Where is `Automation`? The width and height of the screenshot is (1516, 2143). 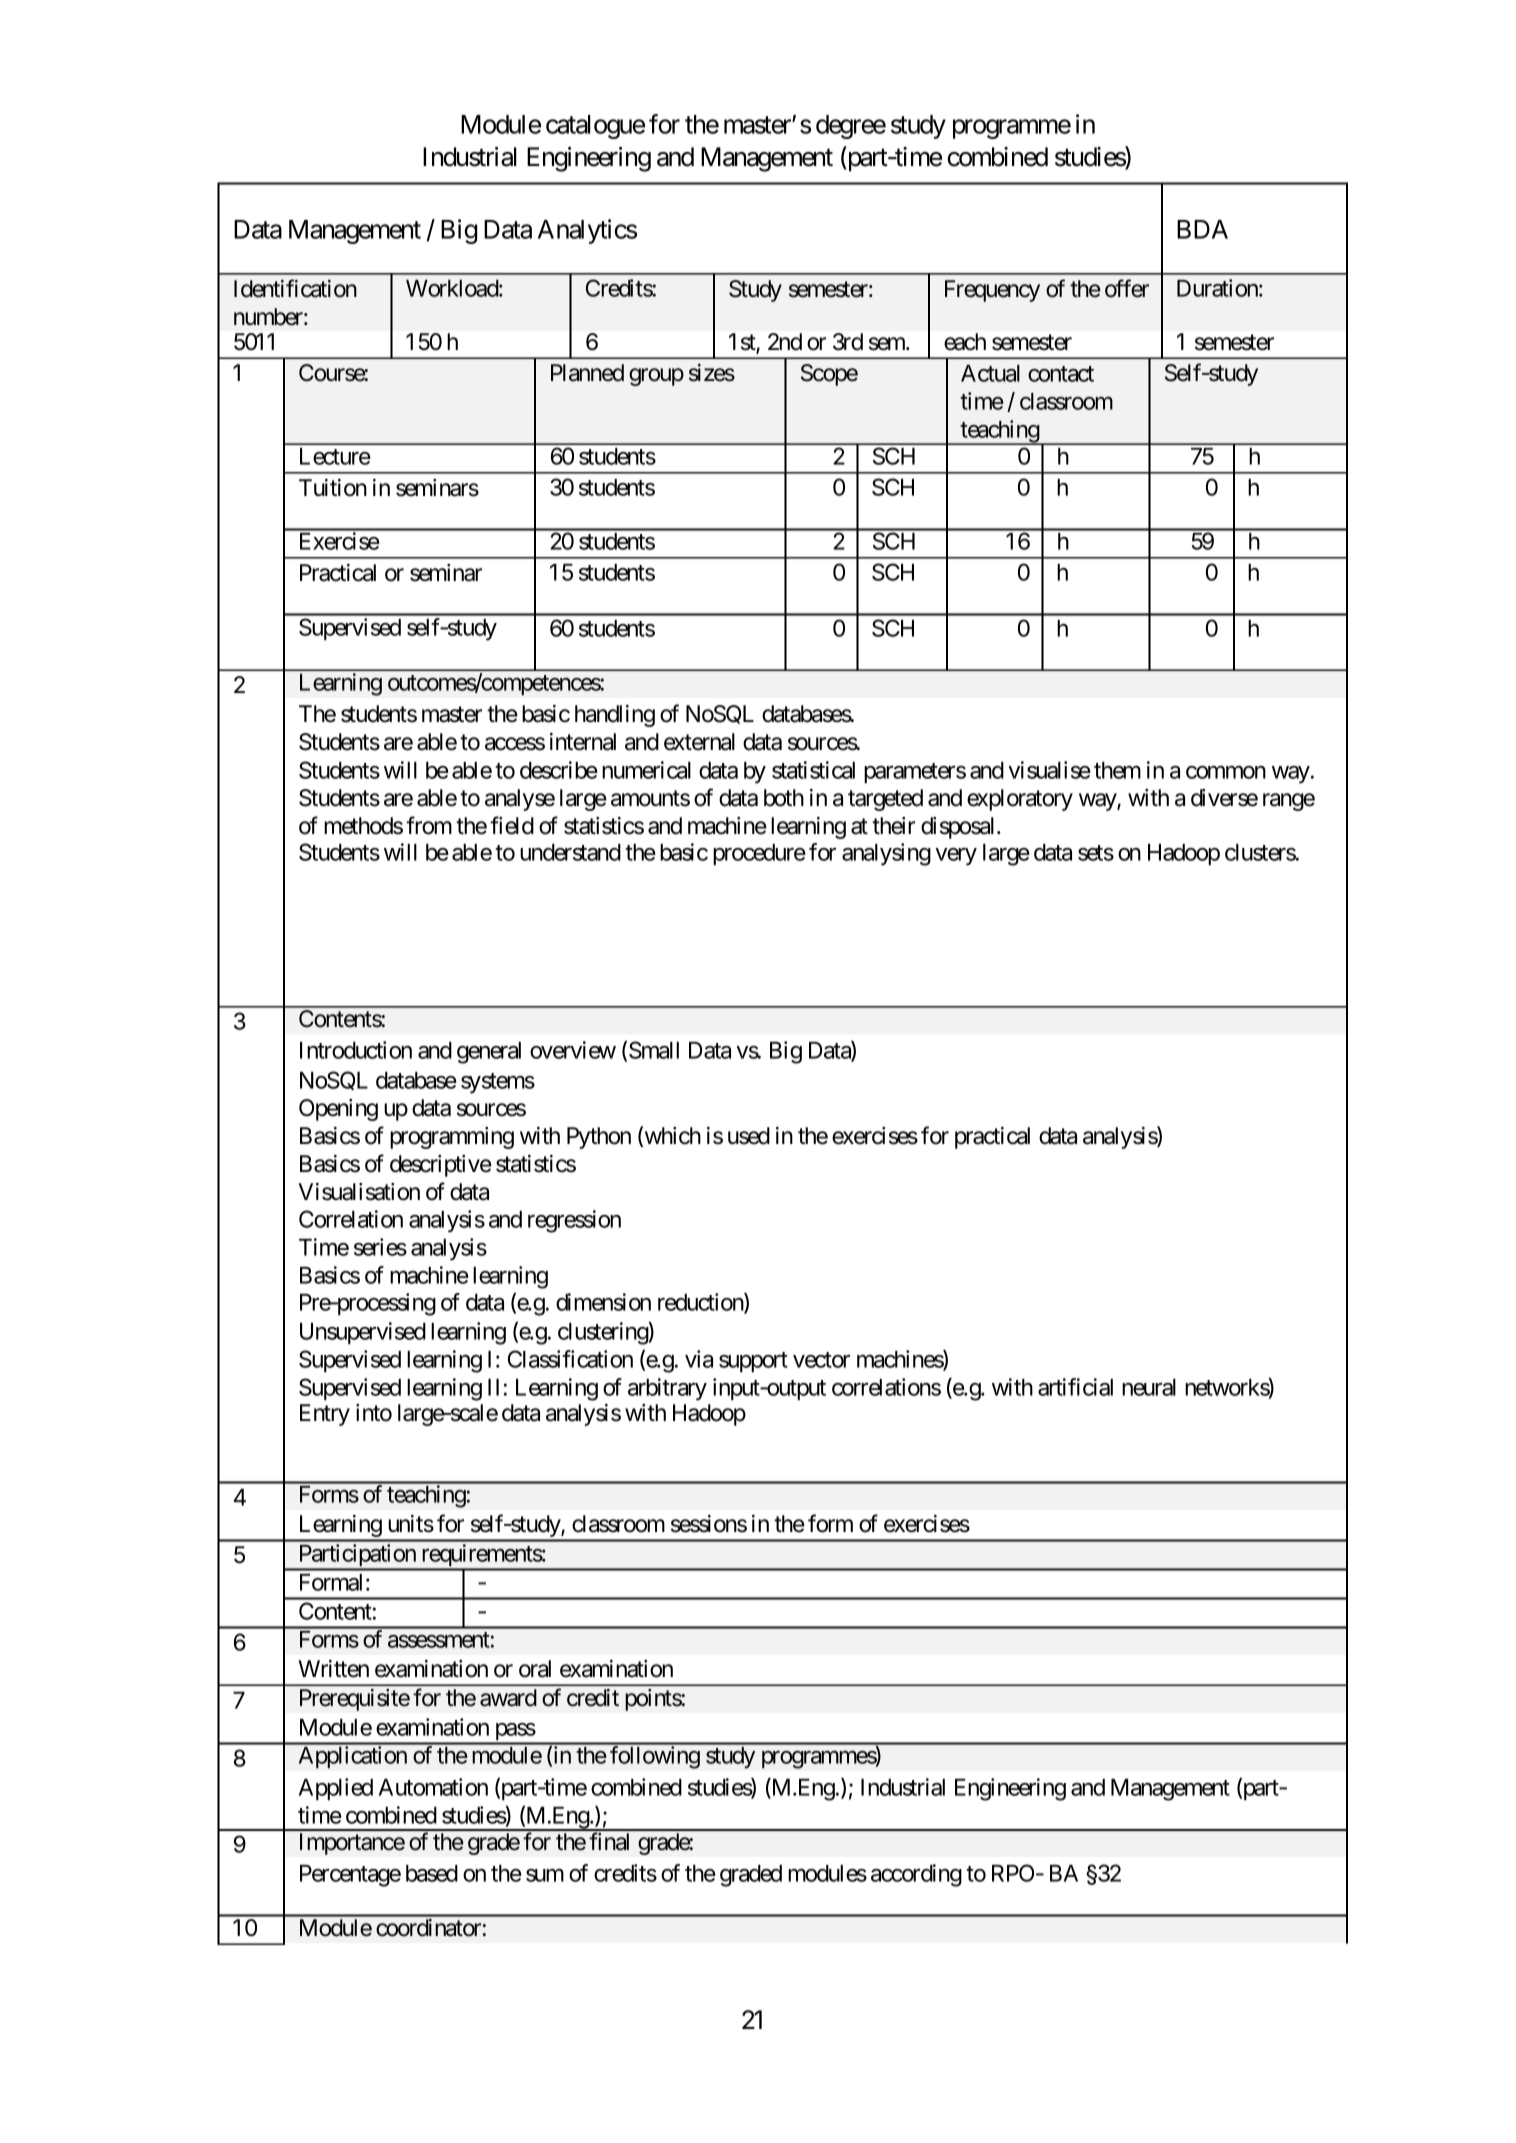
Automation is located at coordinates (433, 1787).
